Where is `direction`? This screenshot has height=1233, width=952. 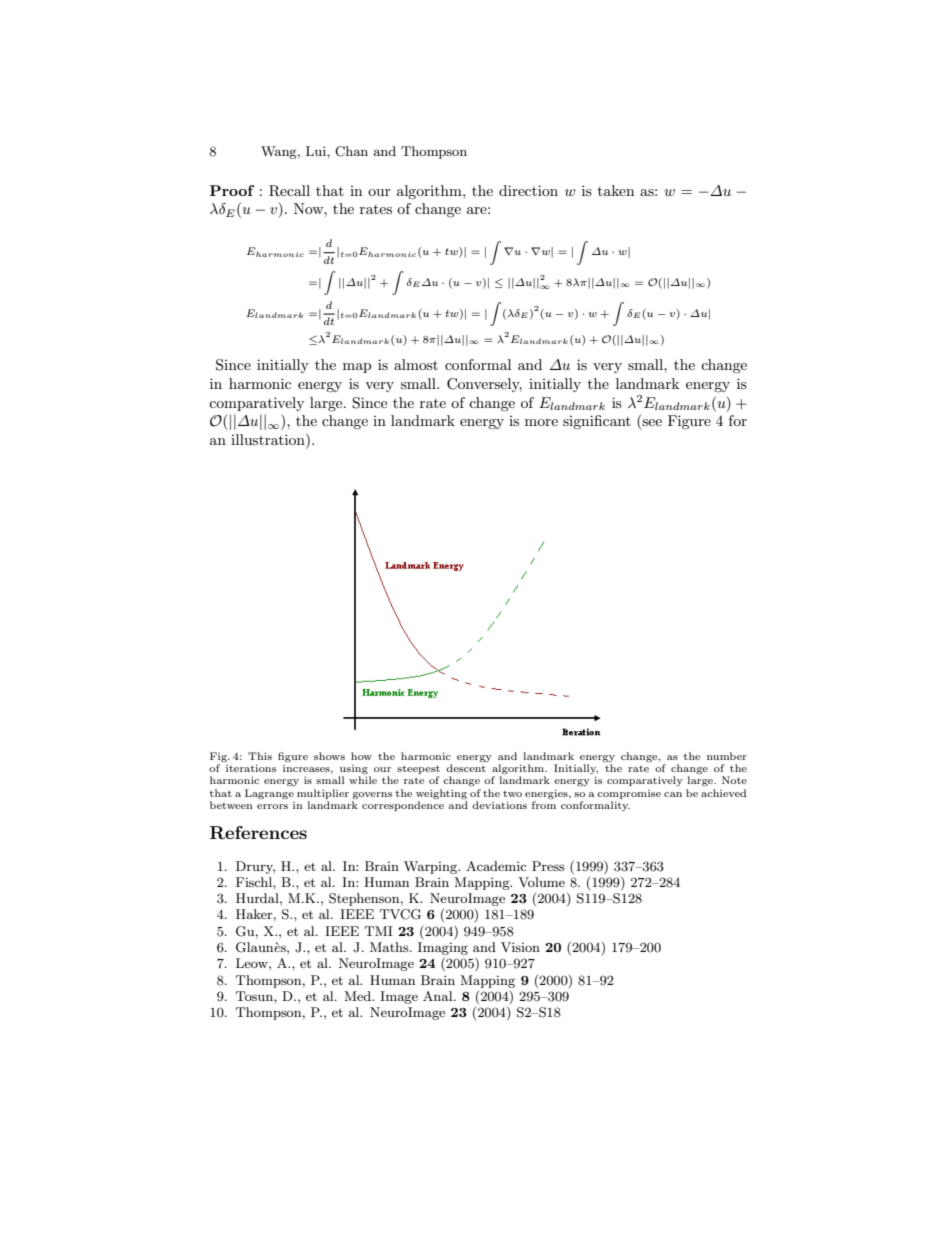 direction is located at coordinates (528, 190).
